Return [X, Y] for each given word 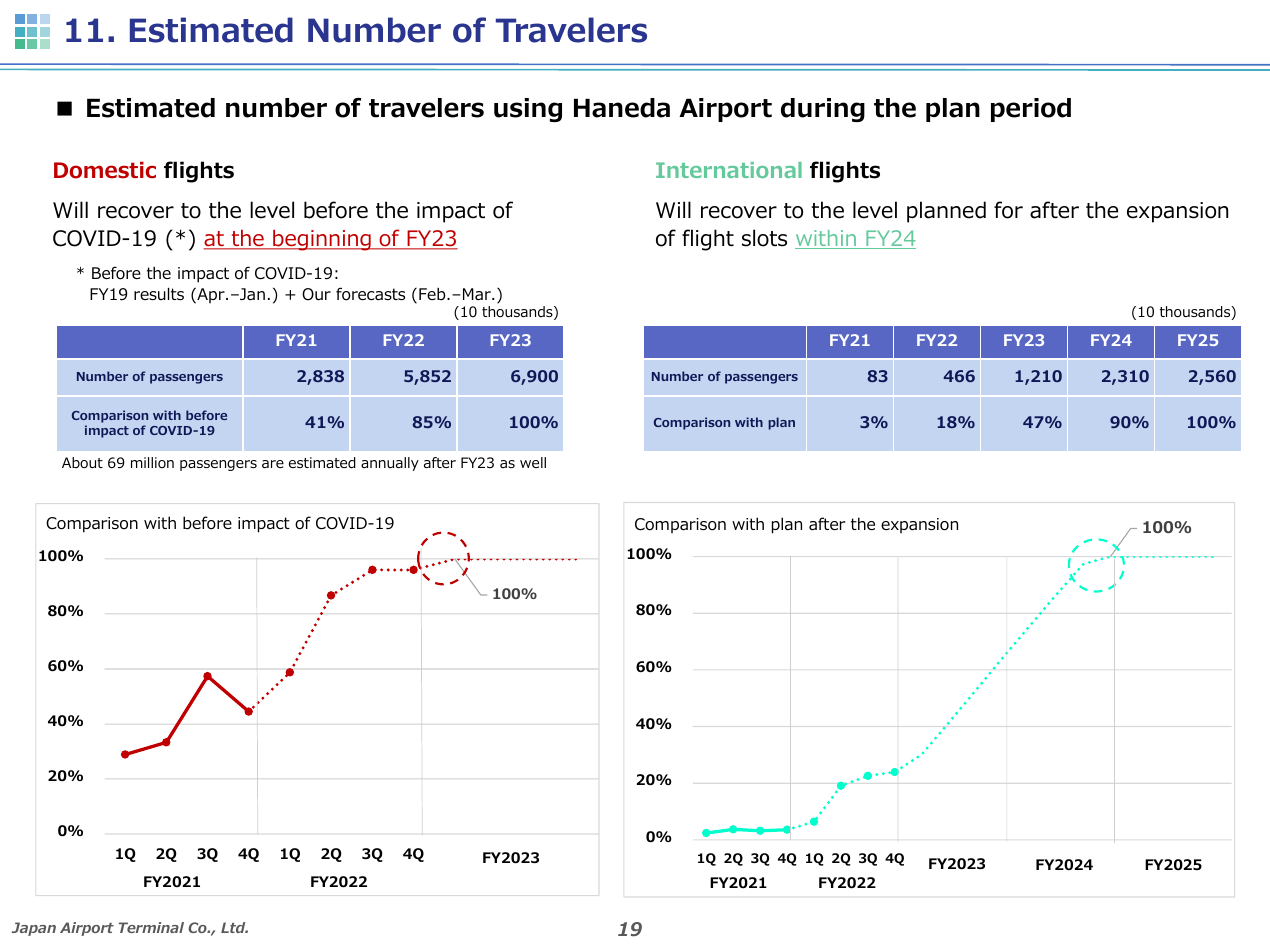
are [273, 464]
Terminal [151, 927]
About [82, 462]
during [823, 110]
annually [390, 464]
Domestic [105, 170]
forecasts [370, 294]
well [533, 462]
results [159, 294]
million [152, 462]
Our [316, 294]
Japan [34, 929]
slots [764, 238]
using [528, 110]
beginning [322, 240]
